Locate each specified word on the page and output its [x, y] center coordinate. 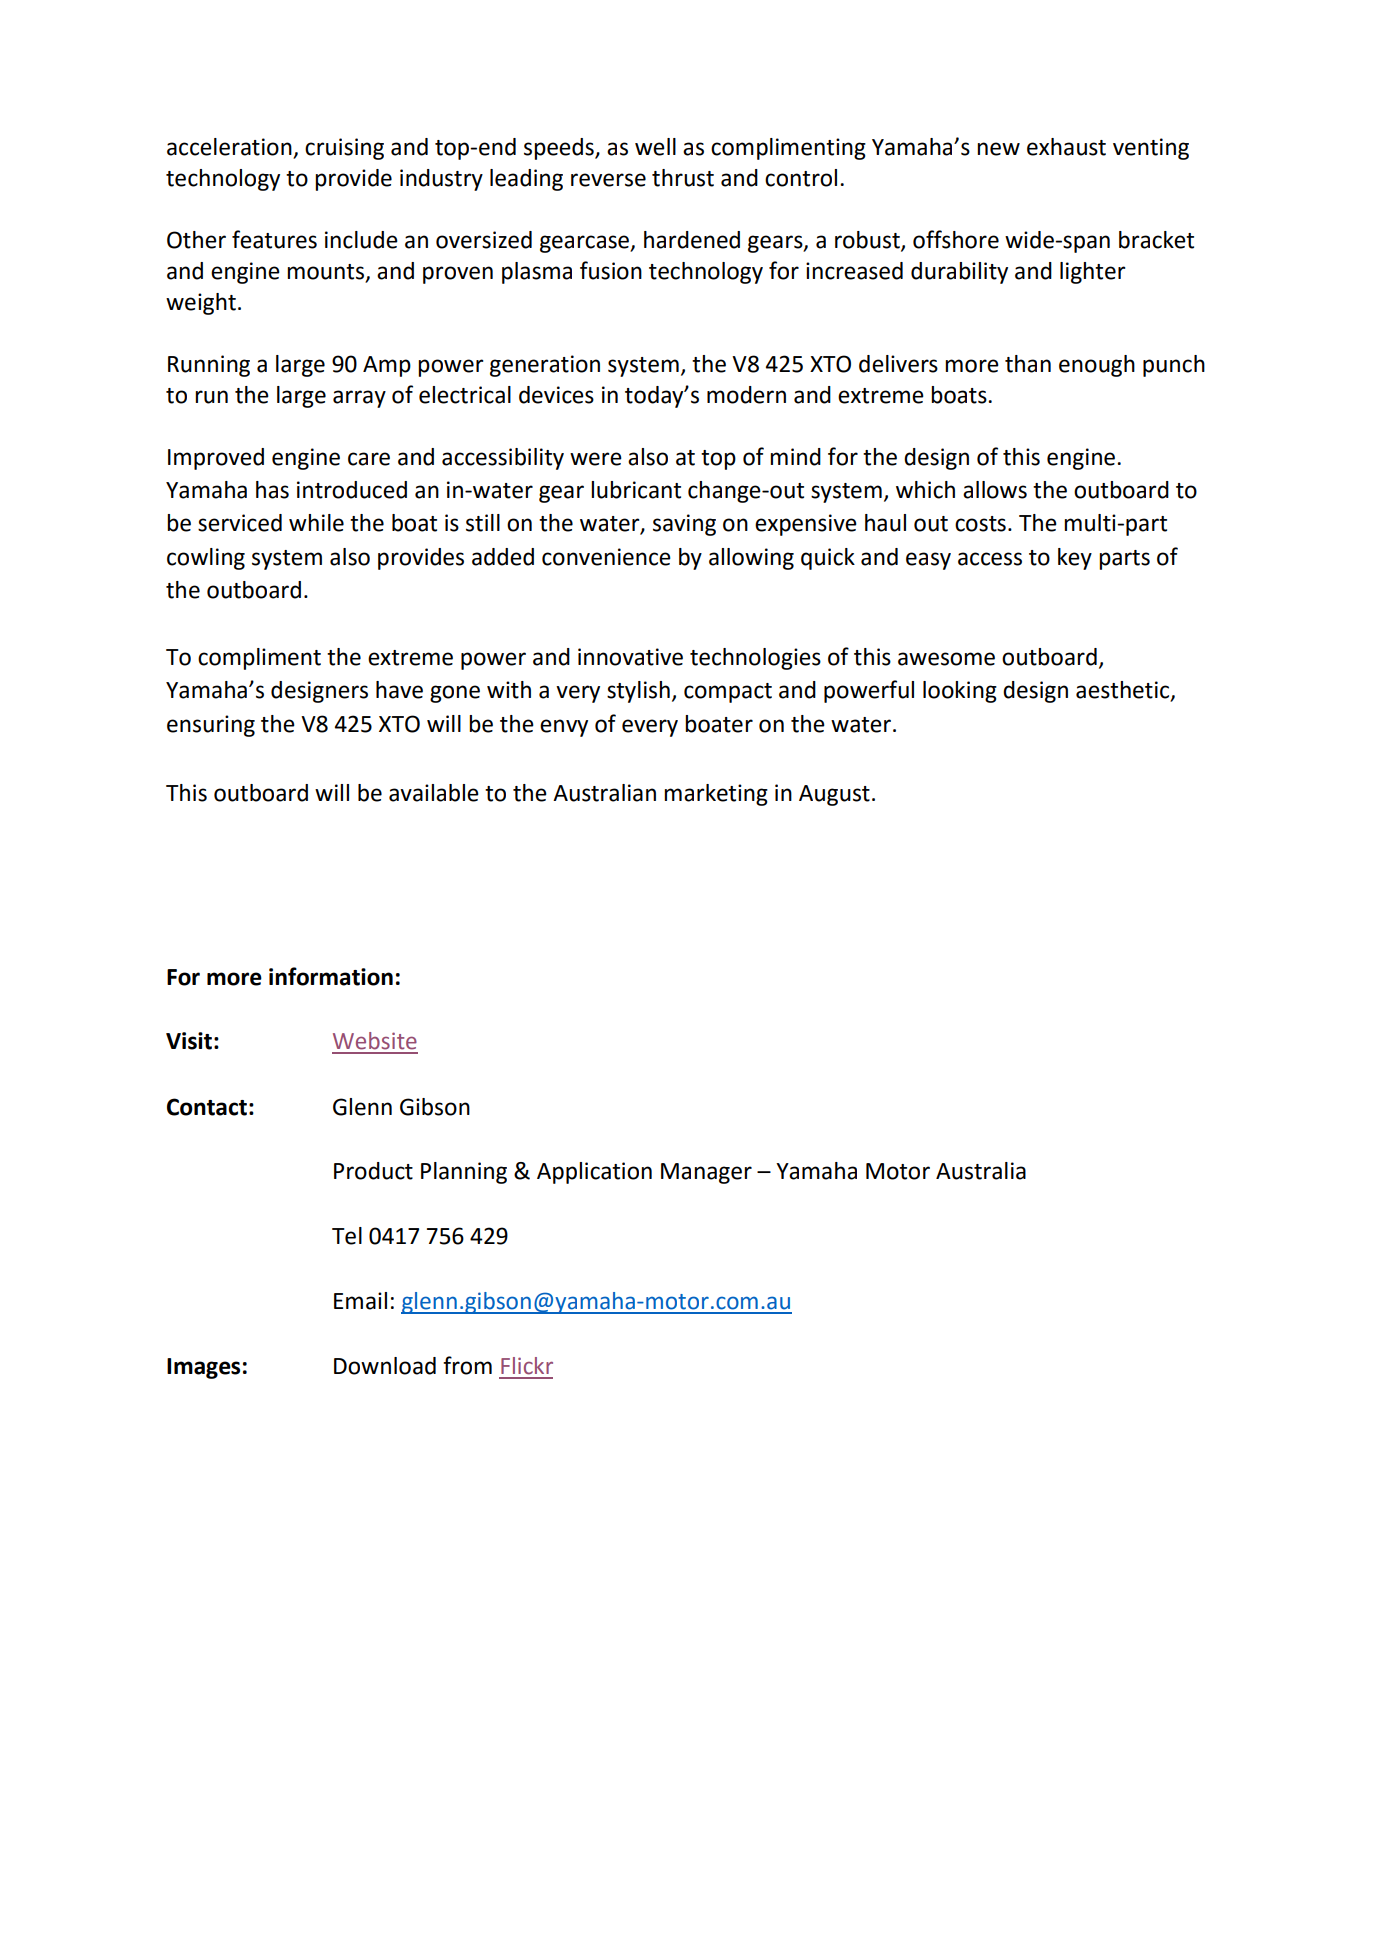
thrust [683, 178]
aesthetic [1124, 691]
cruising [344, 149]
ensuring [211, 726]
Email [360, 1301]
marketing [716, 795]
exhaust [1066, 147]
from [467, 1365]
